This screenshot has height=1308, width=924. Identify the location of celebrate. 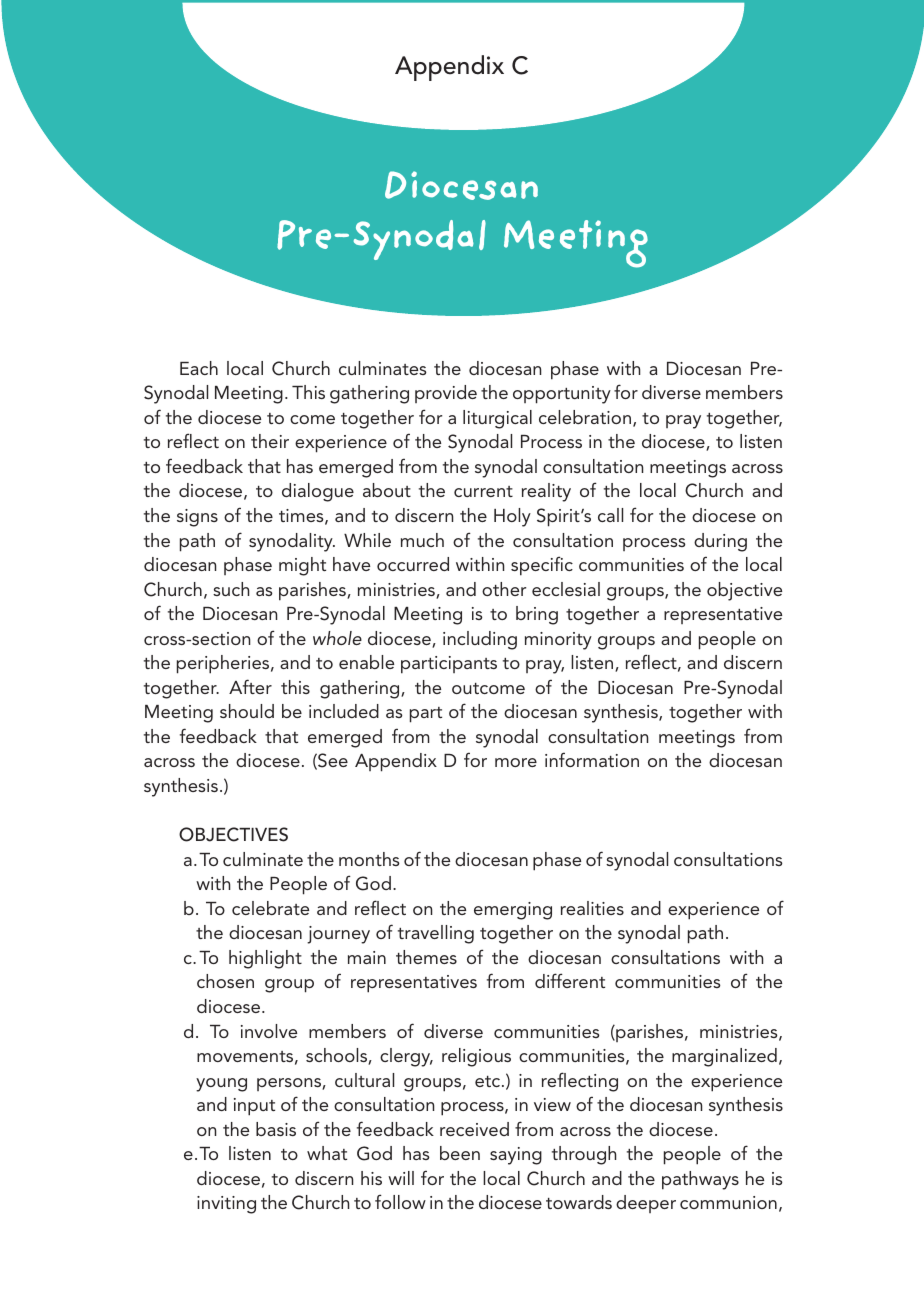
(270, 908).
